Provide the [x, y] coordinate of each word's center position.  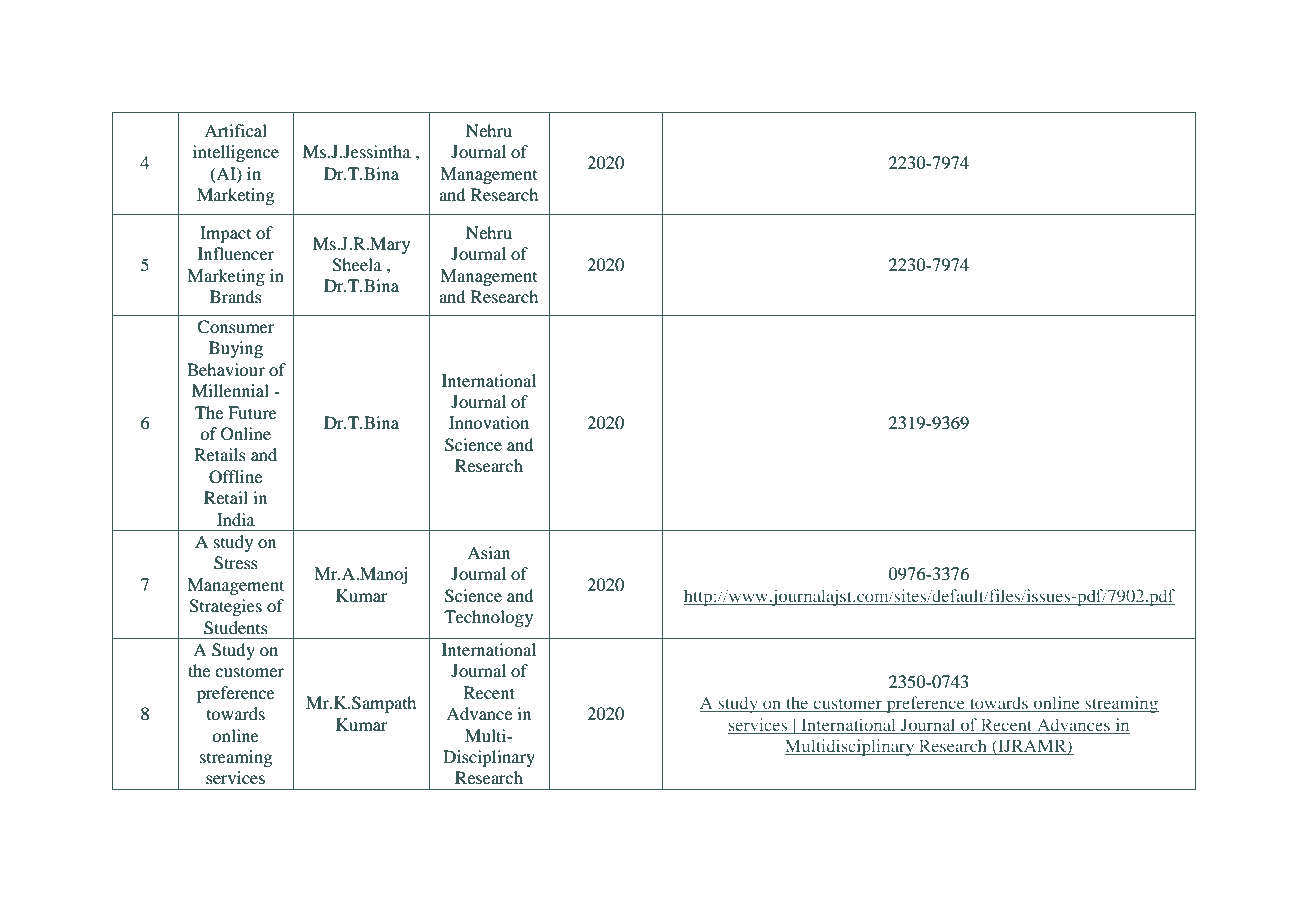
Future [252, 412]
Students [236, 628]
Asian [488, 552]
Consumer [236, 327]
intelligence [236, 153]
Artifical [235, 130]
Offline [235, 477]
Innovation [489, 422]
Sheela [357, 265]
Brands [236, 296]
